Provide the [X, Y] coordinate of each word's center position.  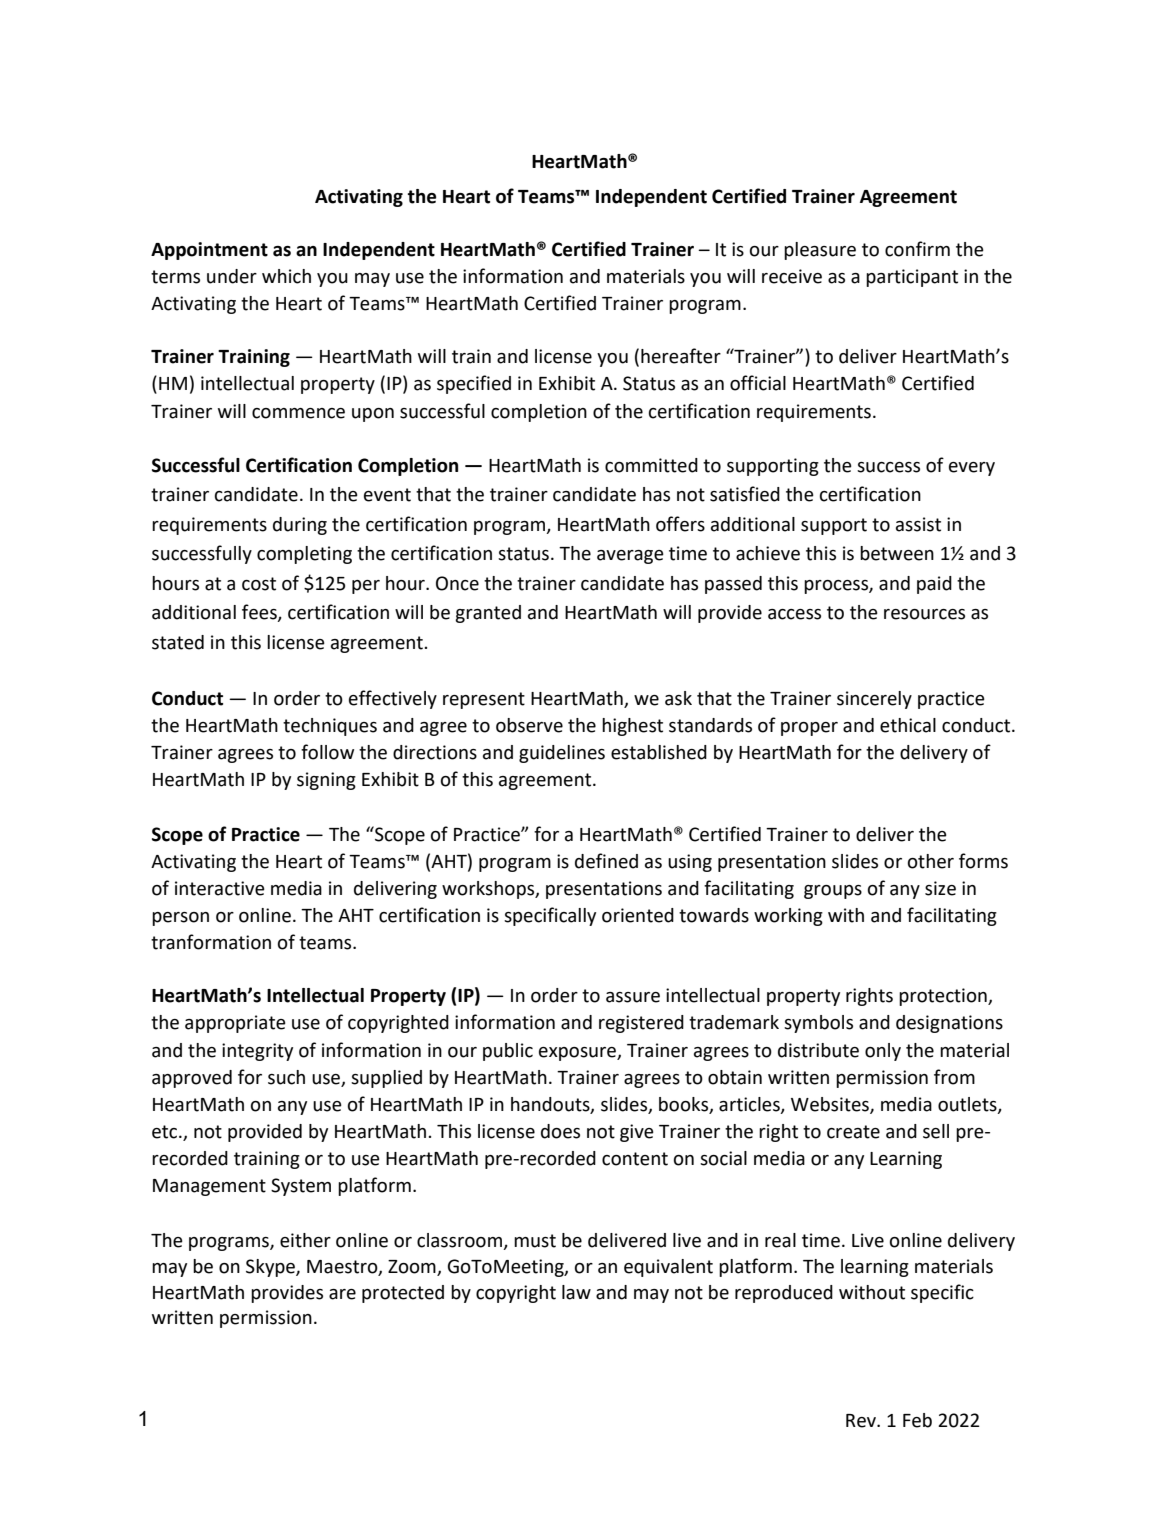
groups [833, 892]
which [286, 276]
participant [912, 278]
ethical [908, 725]
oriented [638, 915]
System [301, 1187]
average [630, 557]
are [342, 1294]
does [560, 1131]
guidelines [562, 754]
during [300, 526]
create [853, 1132]
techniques [330, 727]
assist [918, 524]
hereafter [681, 356]
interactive [220, 888]
